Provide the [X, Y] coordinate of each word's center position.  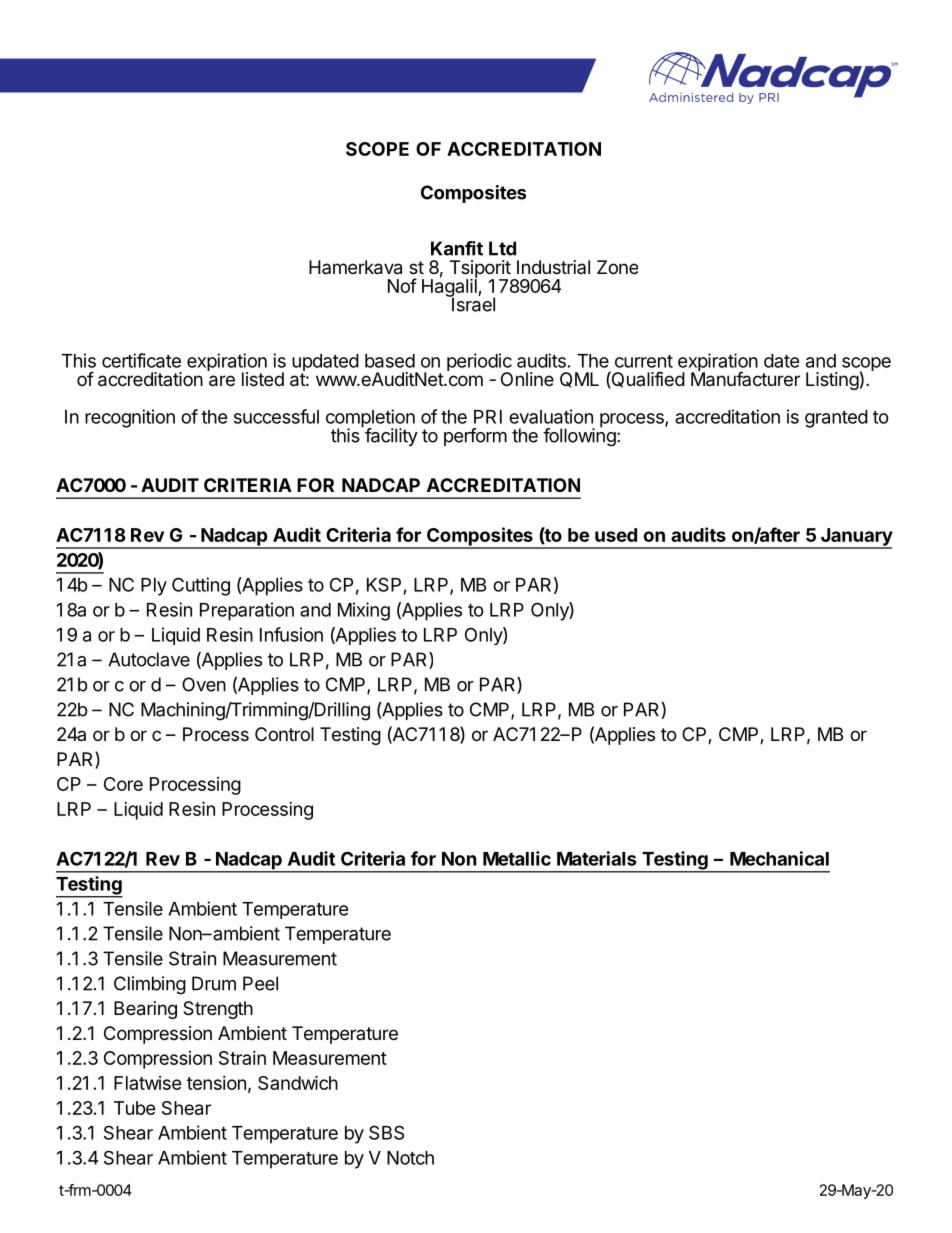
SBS [386, 1132]
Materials [597, 858]
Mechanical [779, 858]
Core [123, 784]
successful [276, 416]
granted [836, 419]
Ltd [502, 248]
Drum [214, 983]
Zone [617, 267]
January [855, 538]
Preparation [247, 611]
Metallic [517, 858]
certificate [141, 360]
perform [475, 437]
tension [216, 1083]
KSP [384, 584]
